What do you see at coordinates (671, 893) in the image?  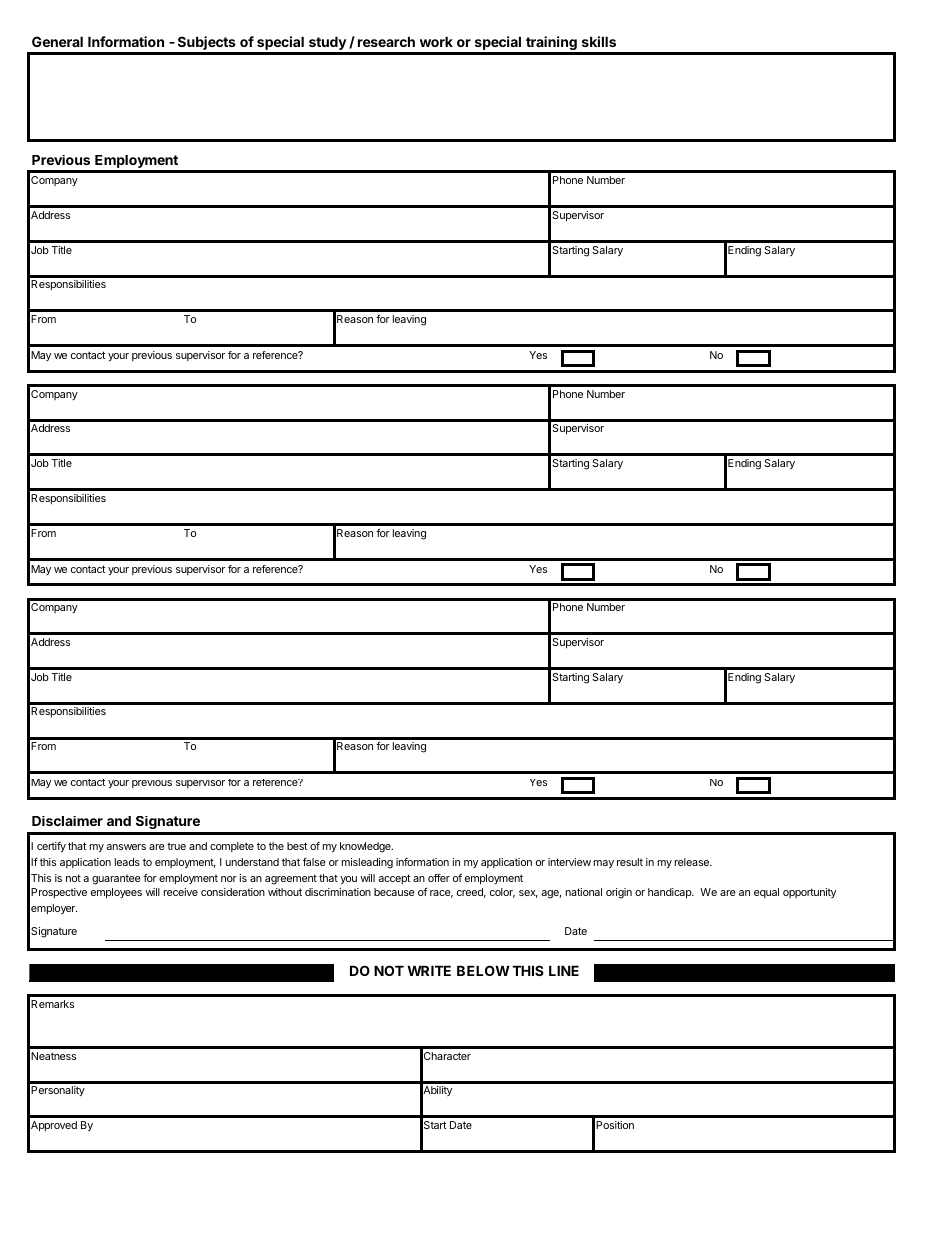 I see `handicap` at bounding box center [671, 893].
